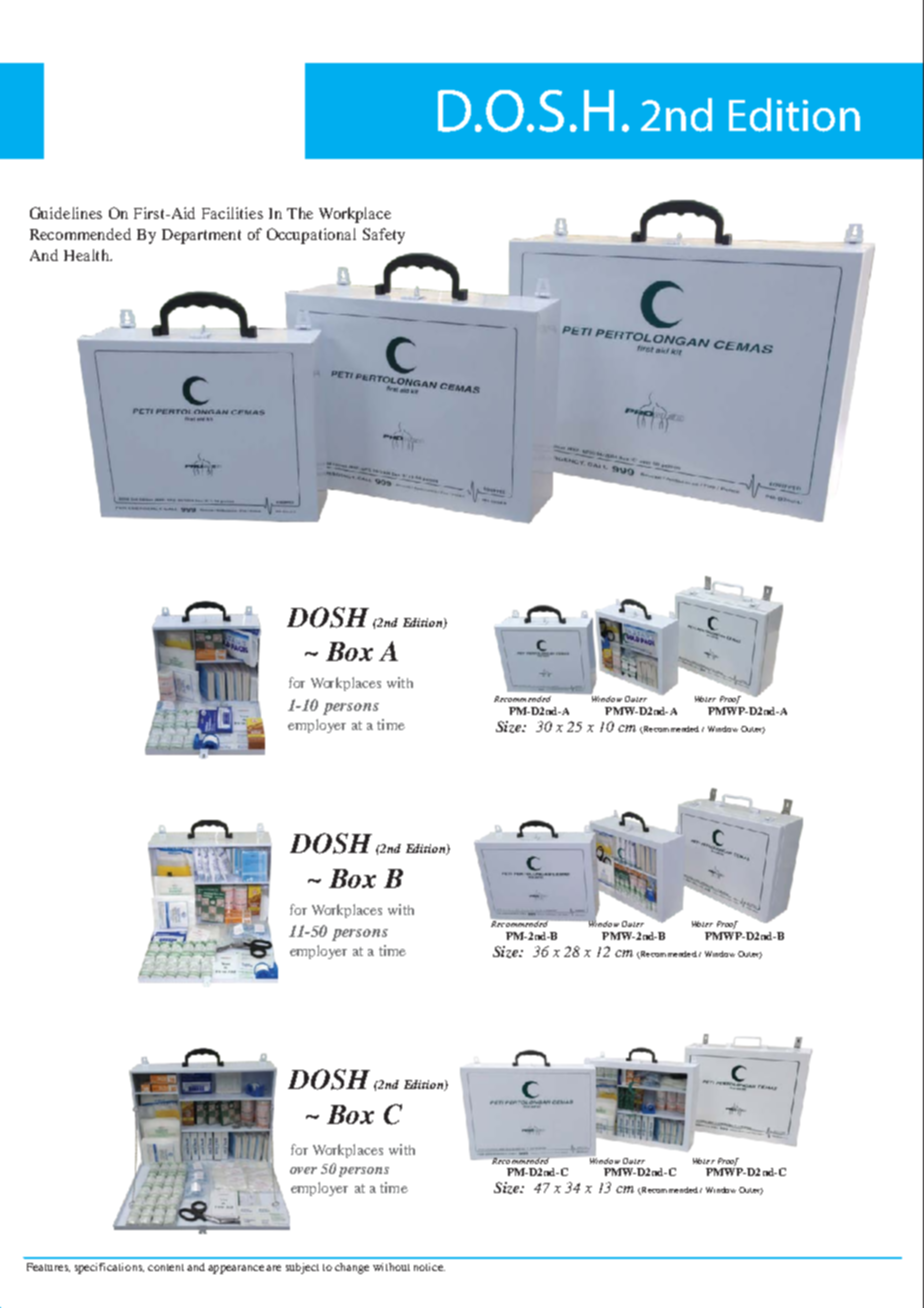 This image has width=924, height=1308. What do you see at coordinates (201, 236) in the image?
I see `Department` at bounding box center [201, 236].
